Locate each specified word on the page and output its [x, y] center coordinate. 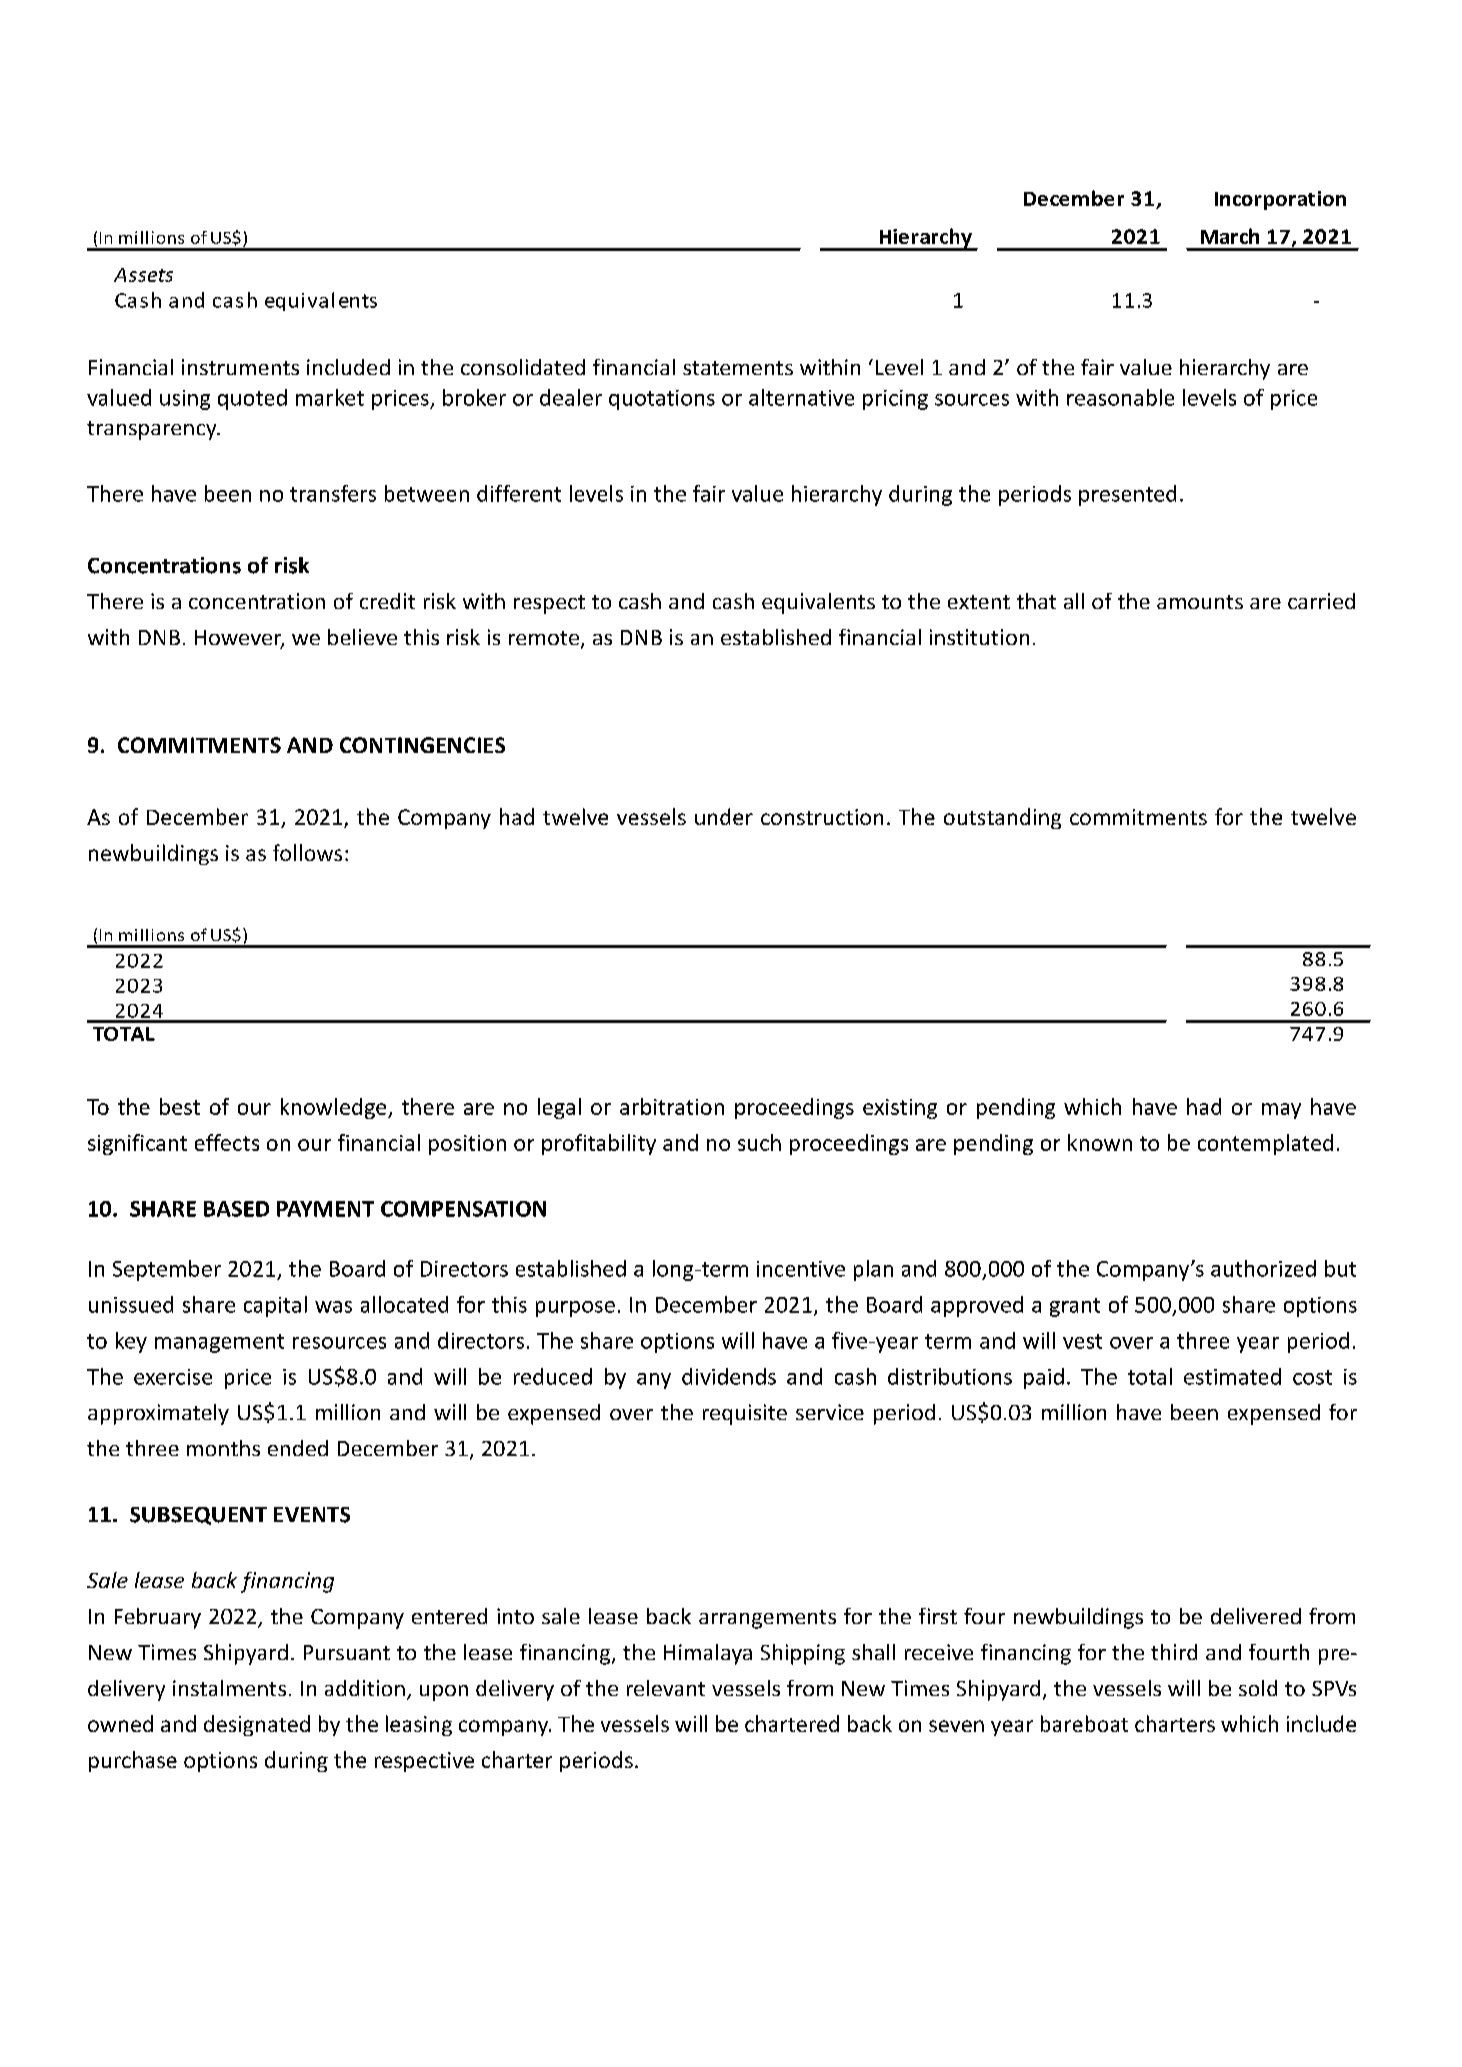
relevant [666, 1688]
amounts [1200, 602]
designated [257, 1725]
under [724, 816]
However [239, 639]
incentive [801, 1269]
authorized [1263, 1268]
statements [738, 368]
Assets [143, 275]
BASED [236, 1209]
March [1230, 236]
